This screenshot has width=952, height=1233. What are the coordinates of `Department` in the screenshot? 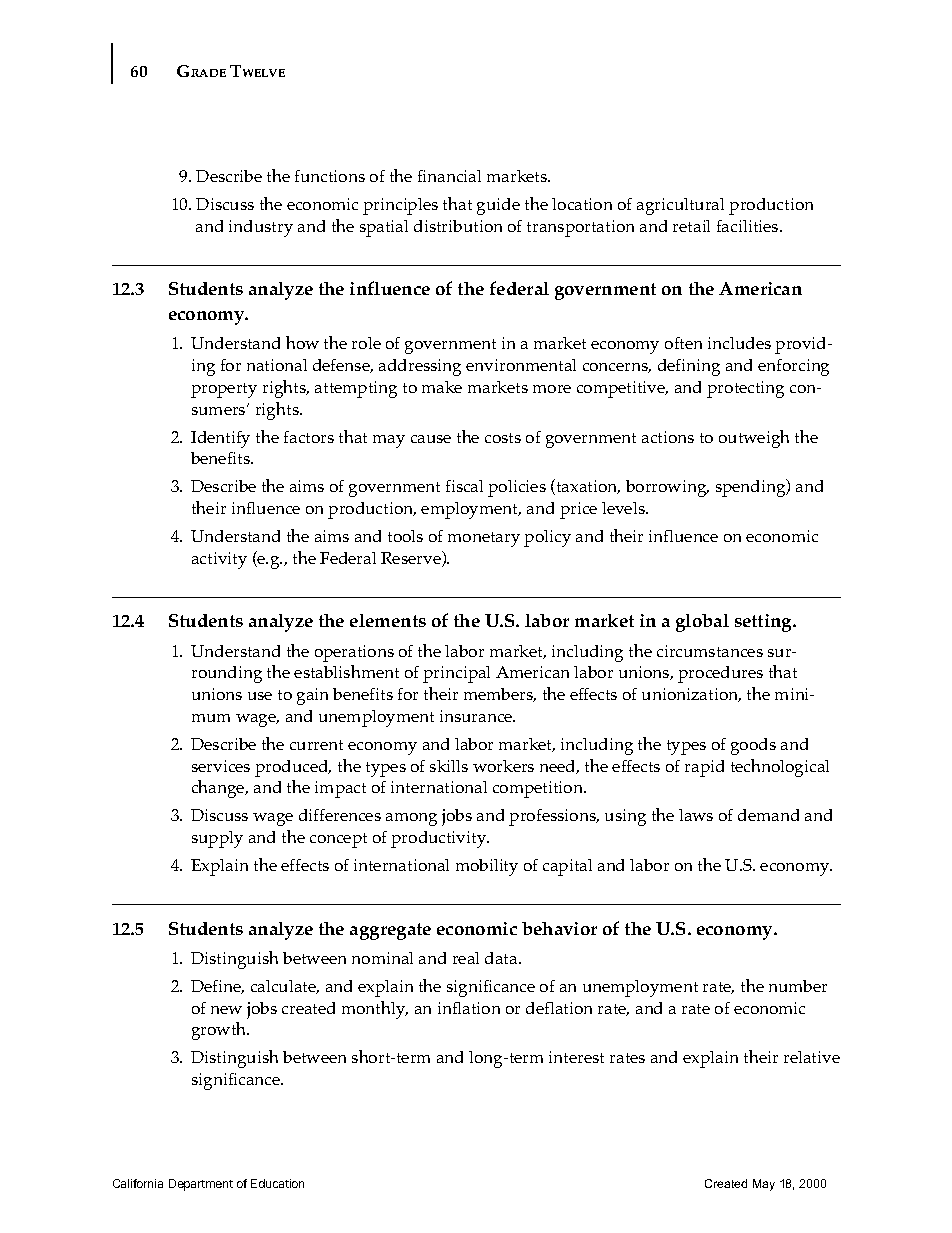 It's located at (201, 1185).
